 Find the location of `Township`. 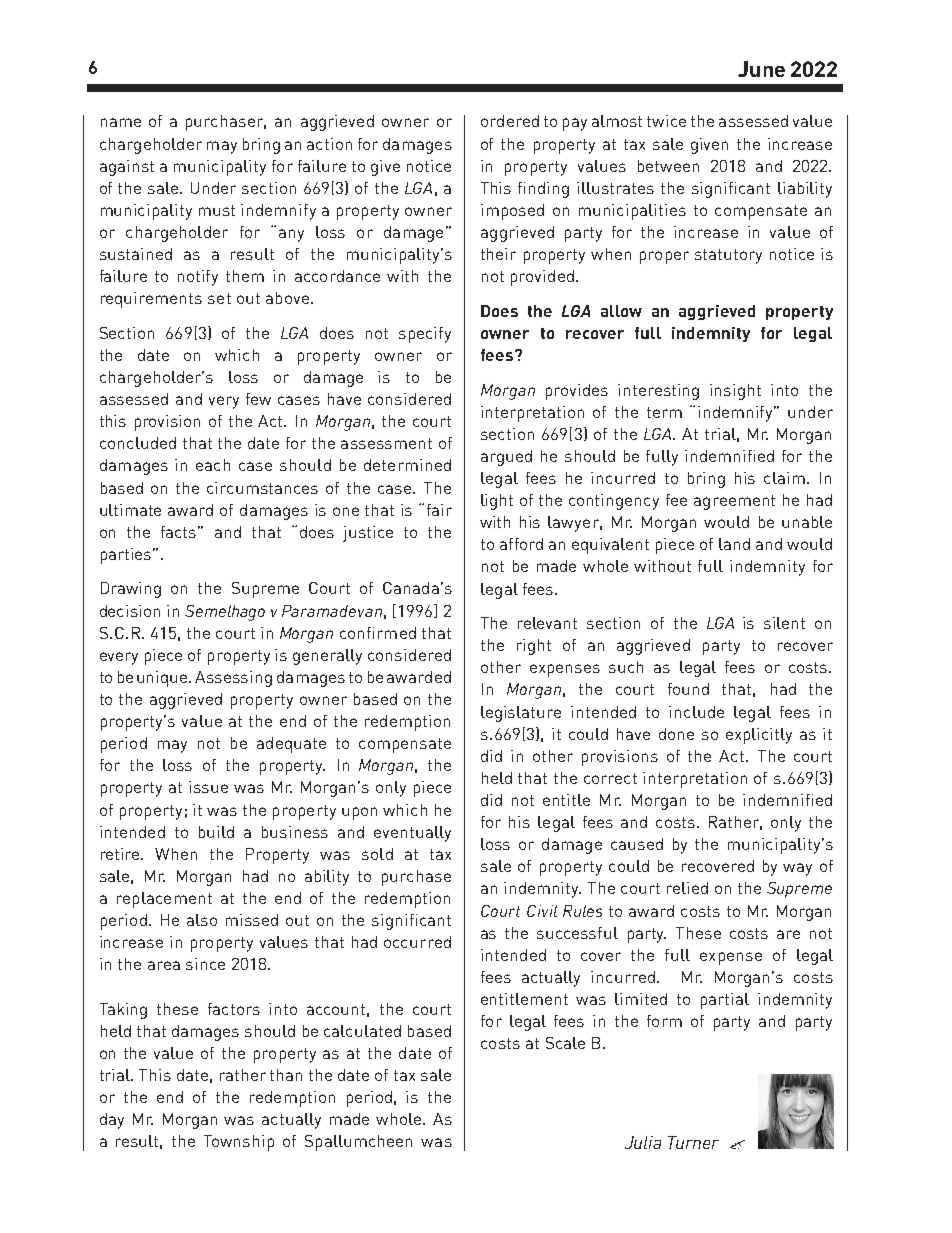

Township is located at coordinates (239, 1143).
